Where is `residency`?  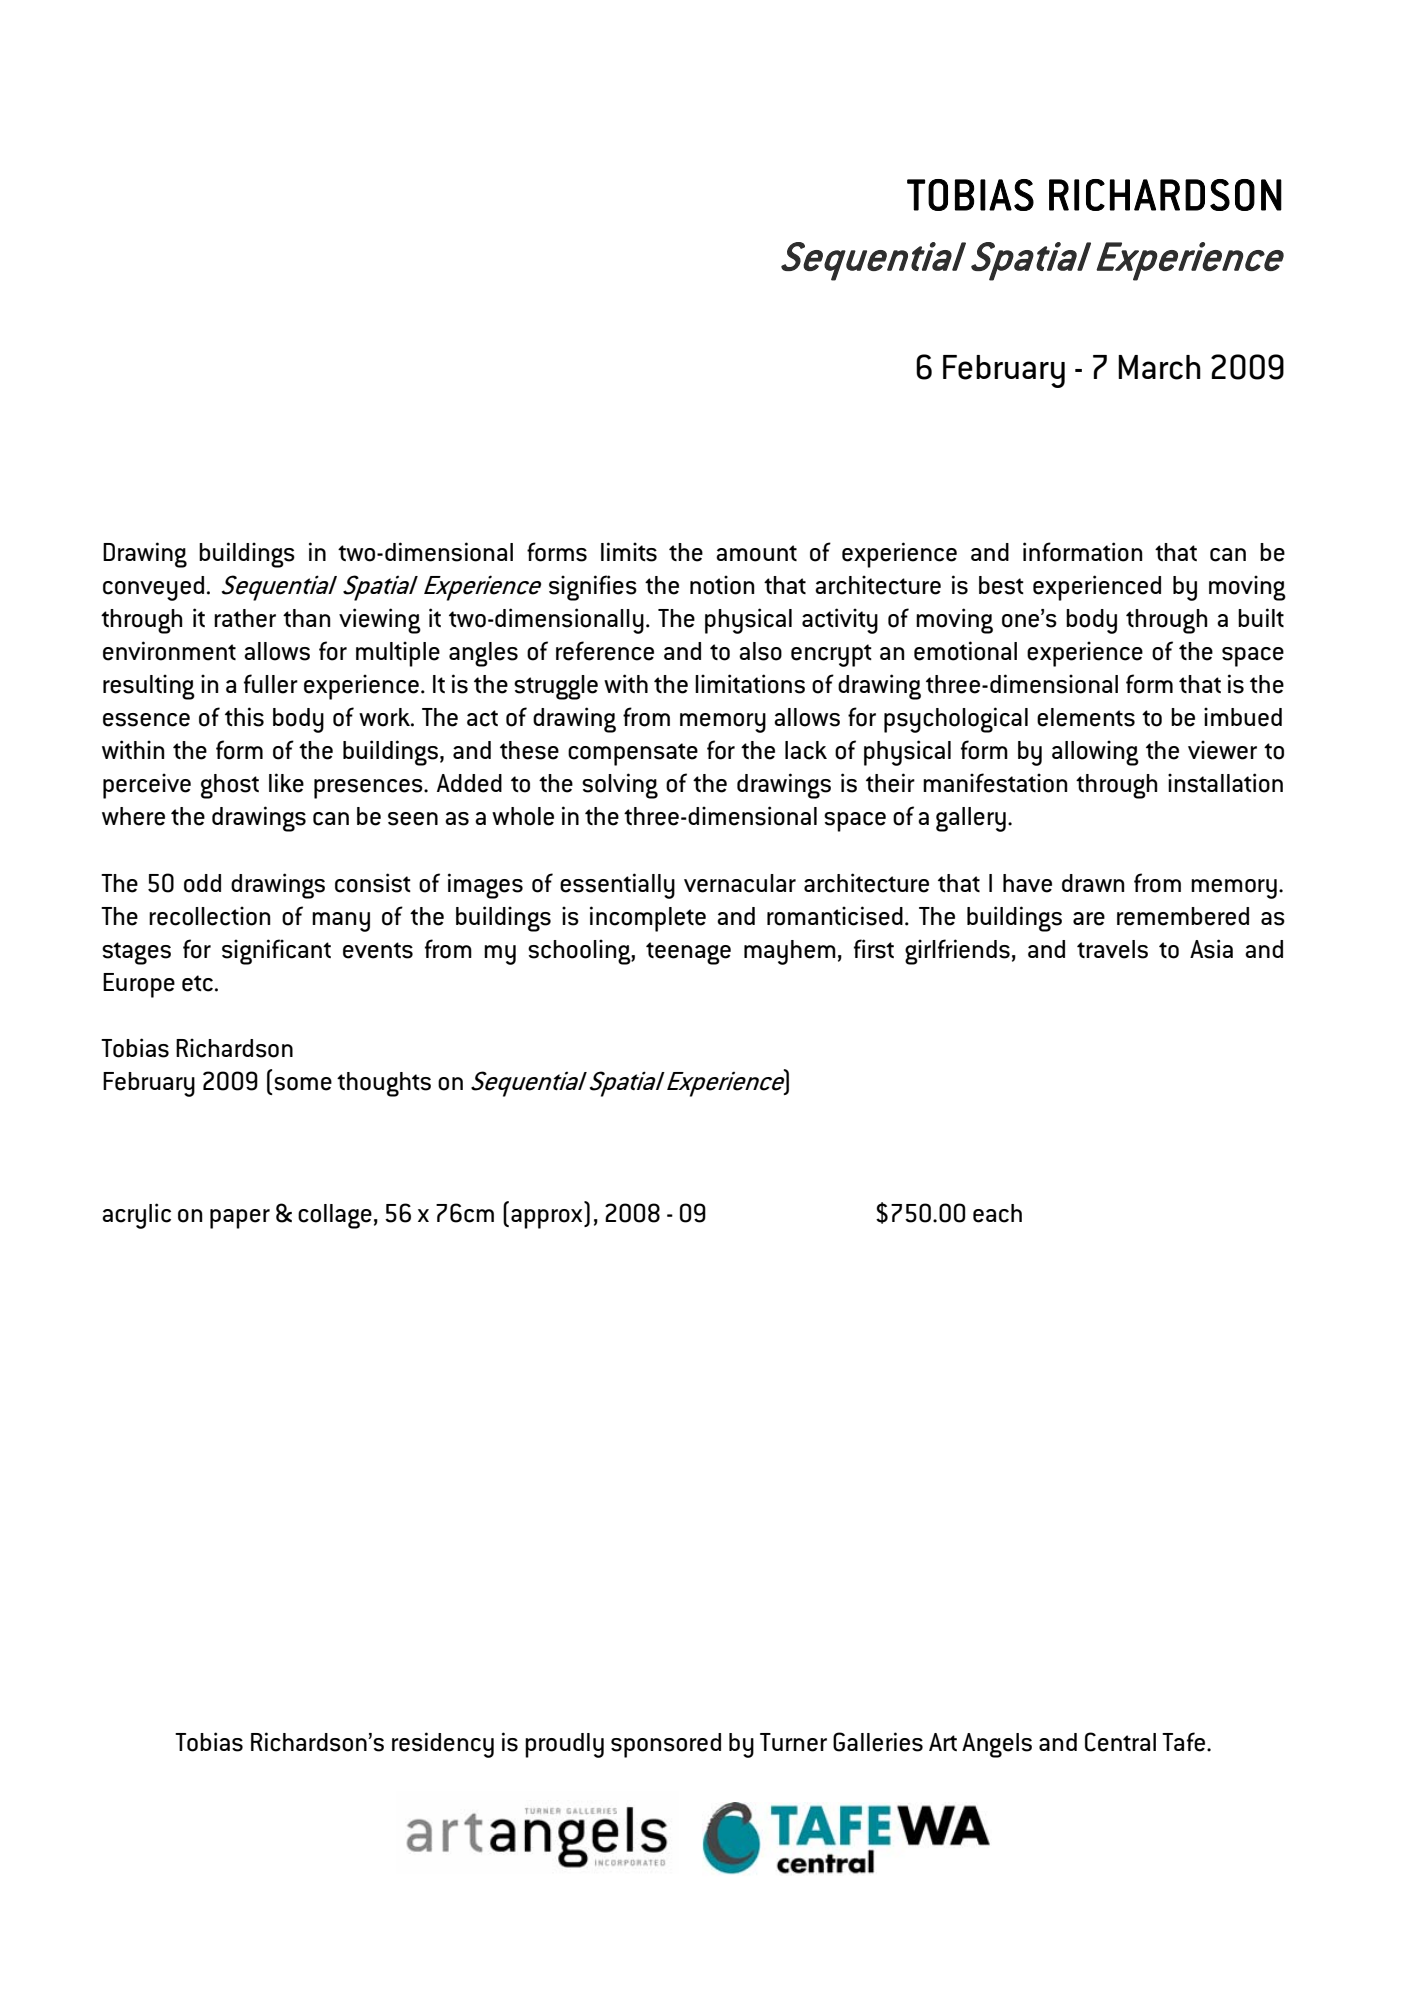
residency is located at coordinates (443, 1745).
